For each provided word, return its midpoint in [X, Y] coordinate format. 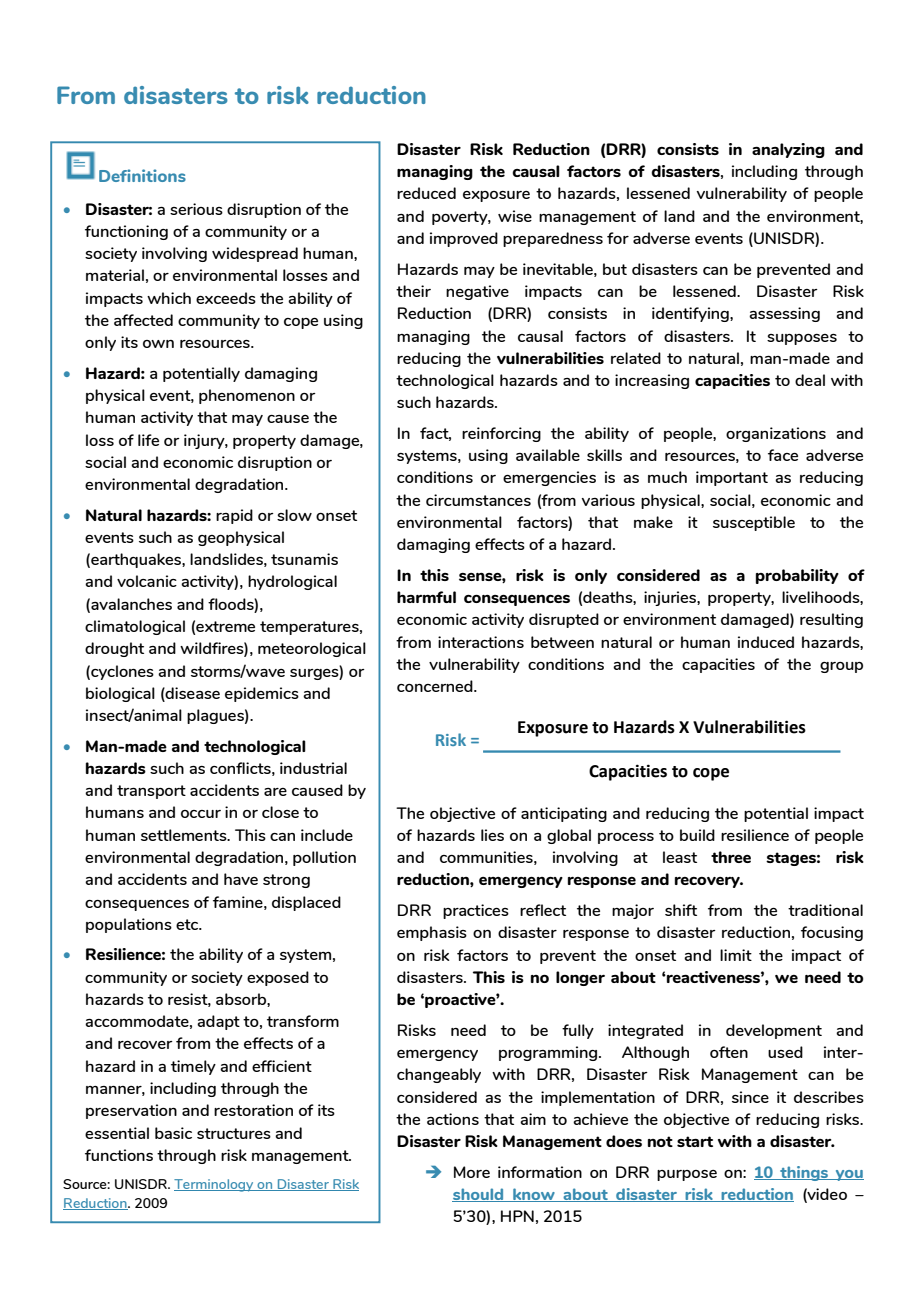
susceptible [754, 523]
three [731, 857]
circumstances [478, 500]
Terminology [215, 1185]
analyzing [788, 150]
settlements [185, 835]
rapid [234, 516]
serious [196, 209]
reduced [426, 193]
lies [492, 835]
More [472, 1172]
